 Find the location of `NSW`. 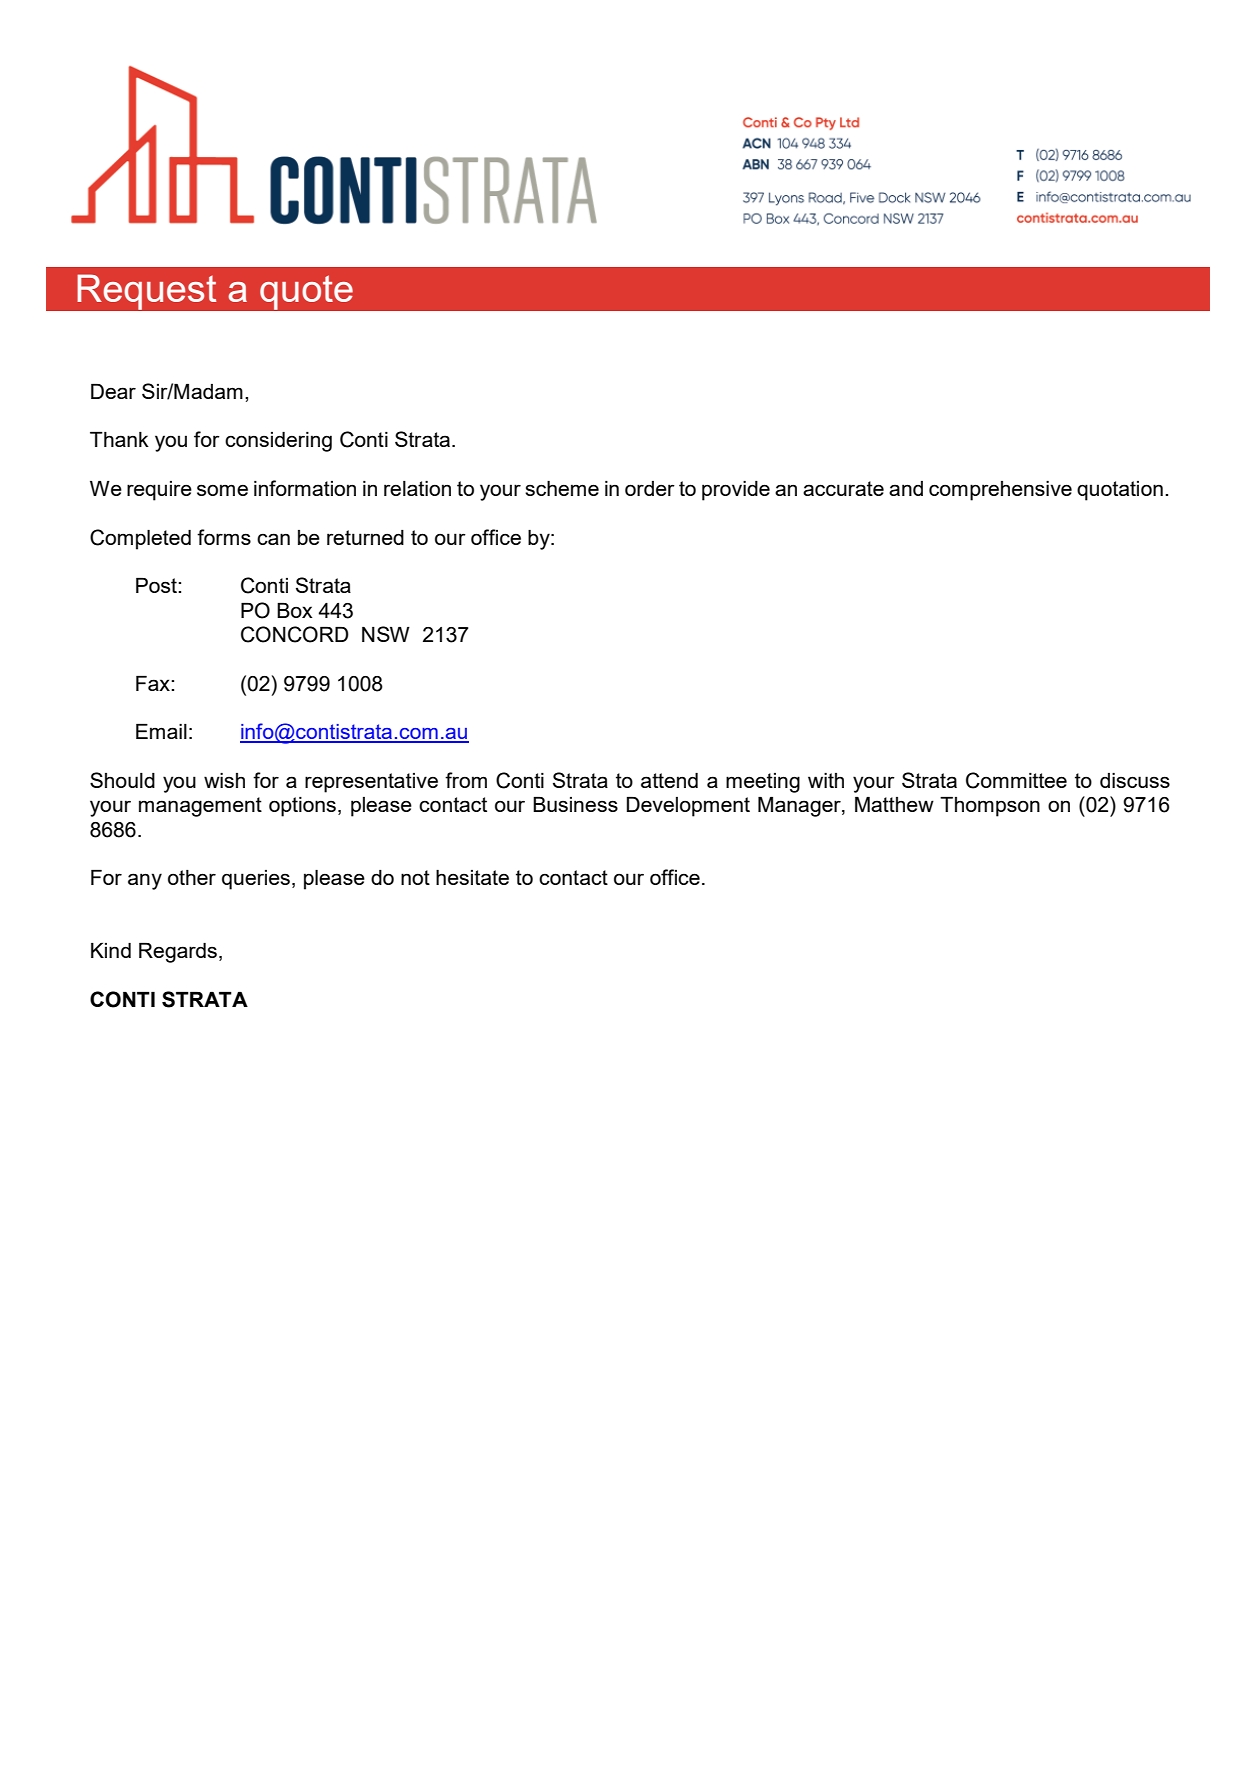

NSW is located at coordinates (386, 634).
